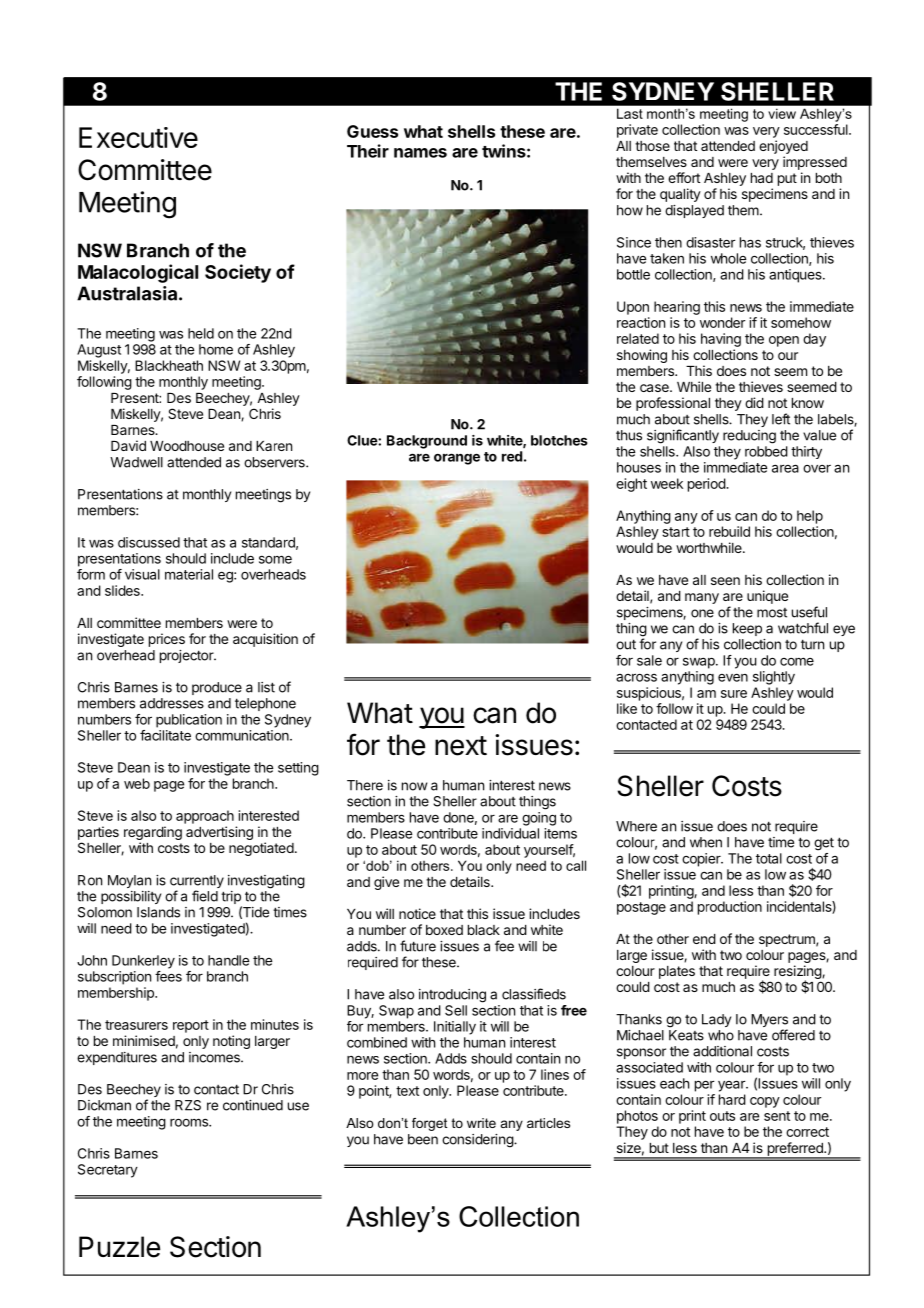 The height and width of the image is (1308, 924). Describe the element at coordinates (762, 178) in the image. I see `had` at that location.
